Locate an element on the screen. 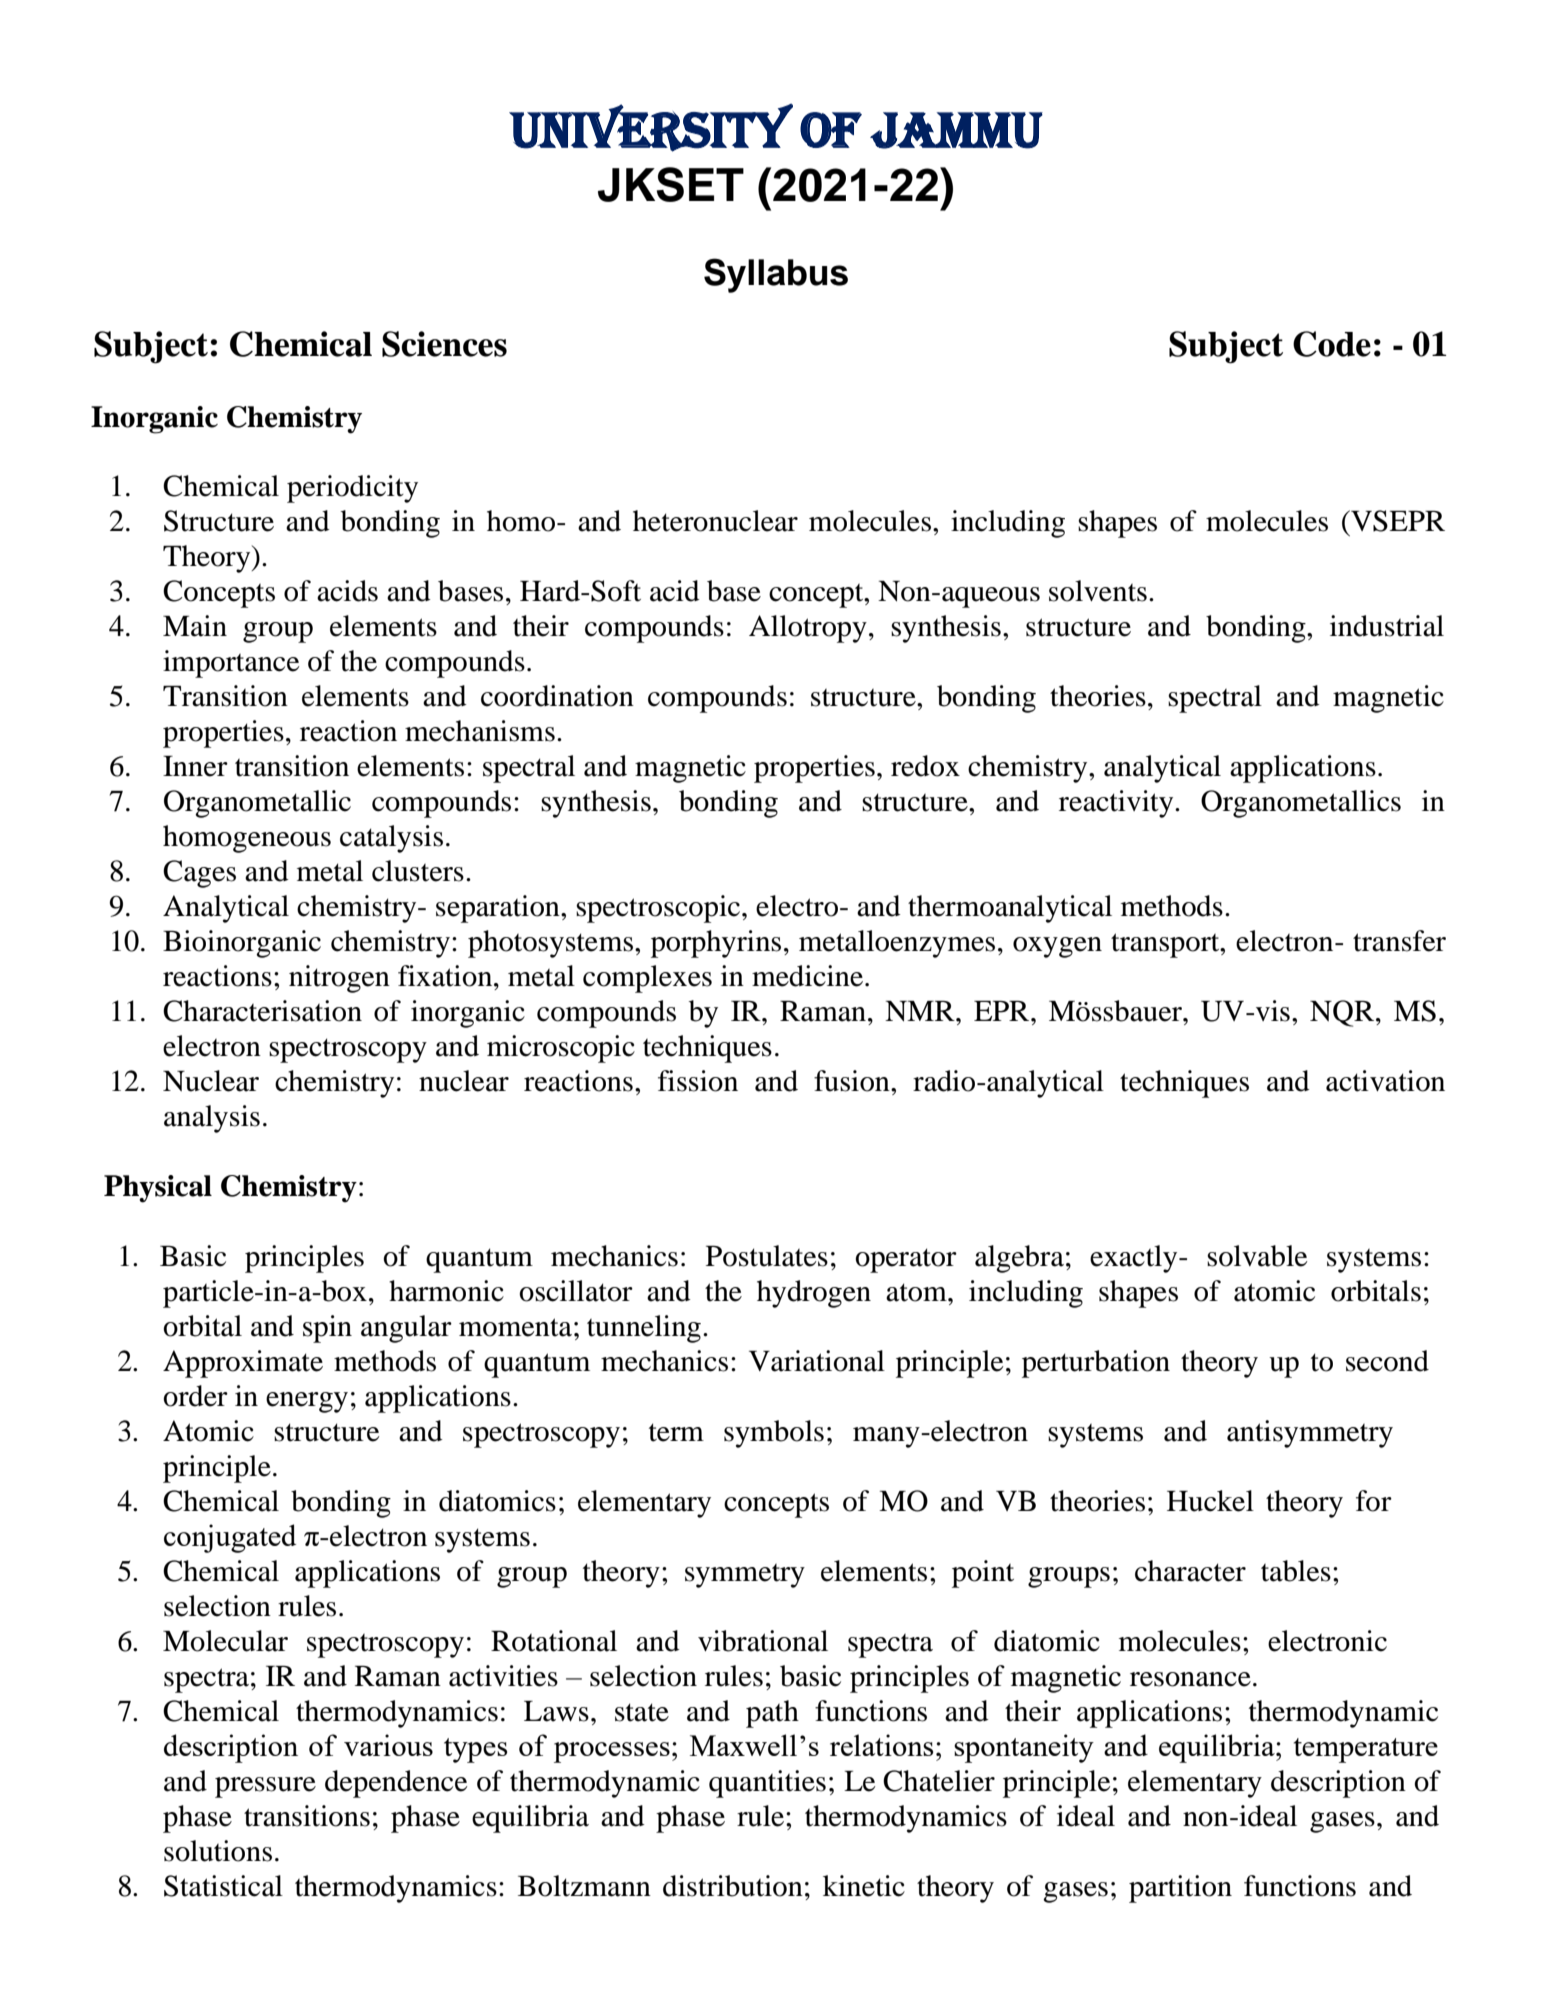 This screenshot has height=2009, width=1552. medicine is located at coordinates (807, 976).
